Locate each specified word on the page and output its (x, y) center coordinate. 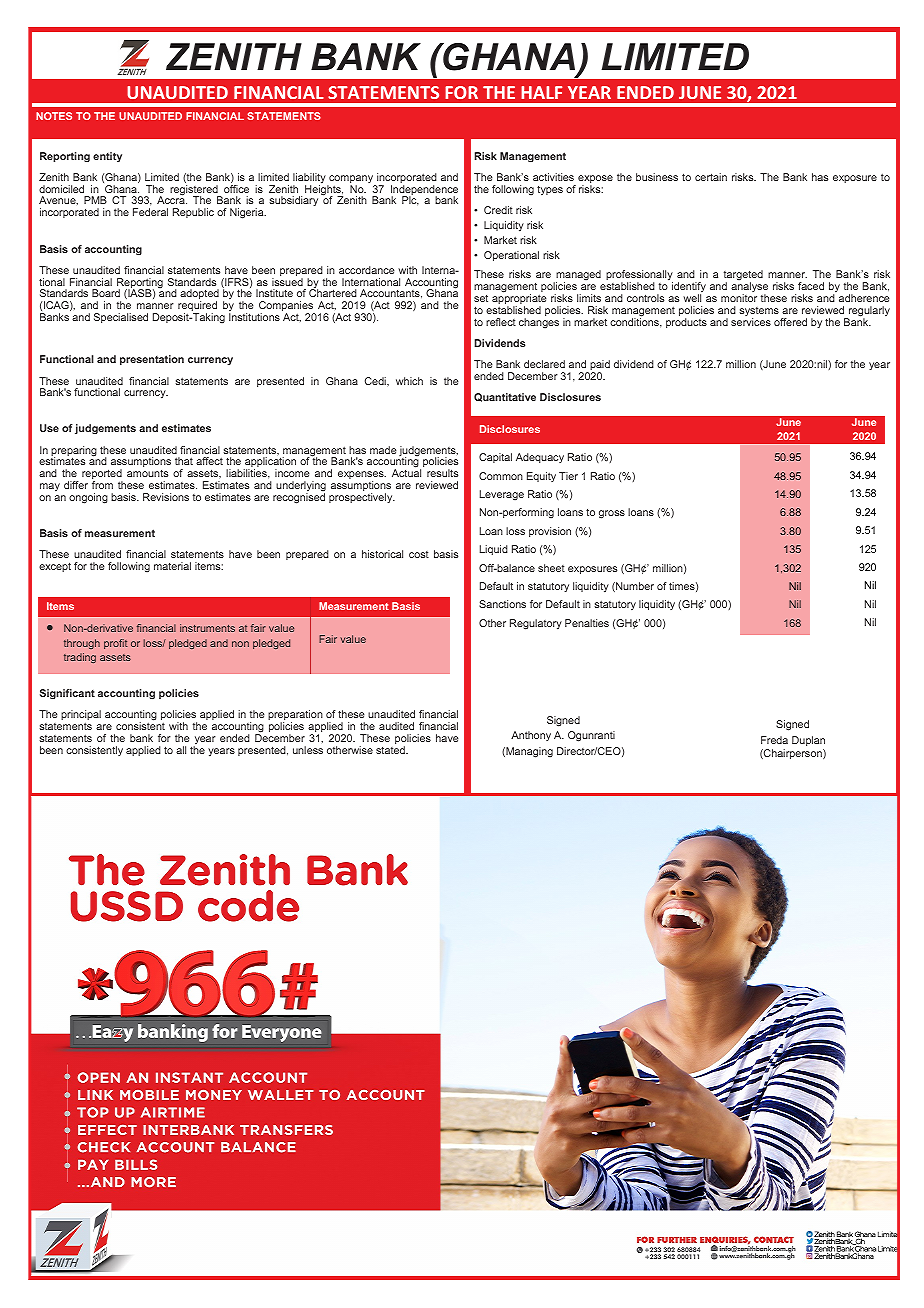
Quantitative (505, 397)
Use (49, 428)
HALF (541, 92)
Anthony (531, 736)
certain (711, 177)
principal (81, 716)
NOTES (54, 116)
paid (599, 366)
